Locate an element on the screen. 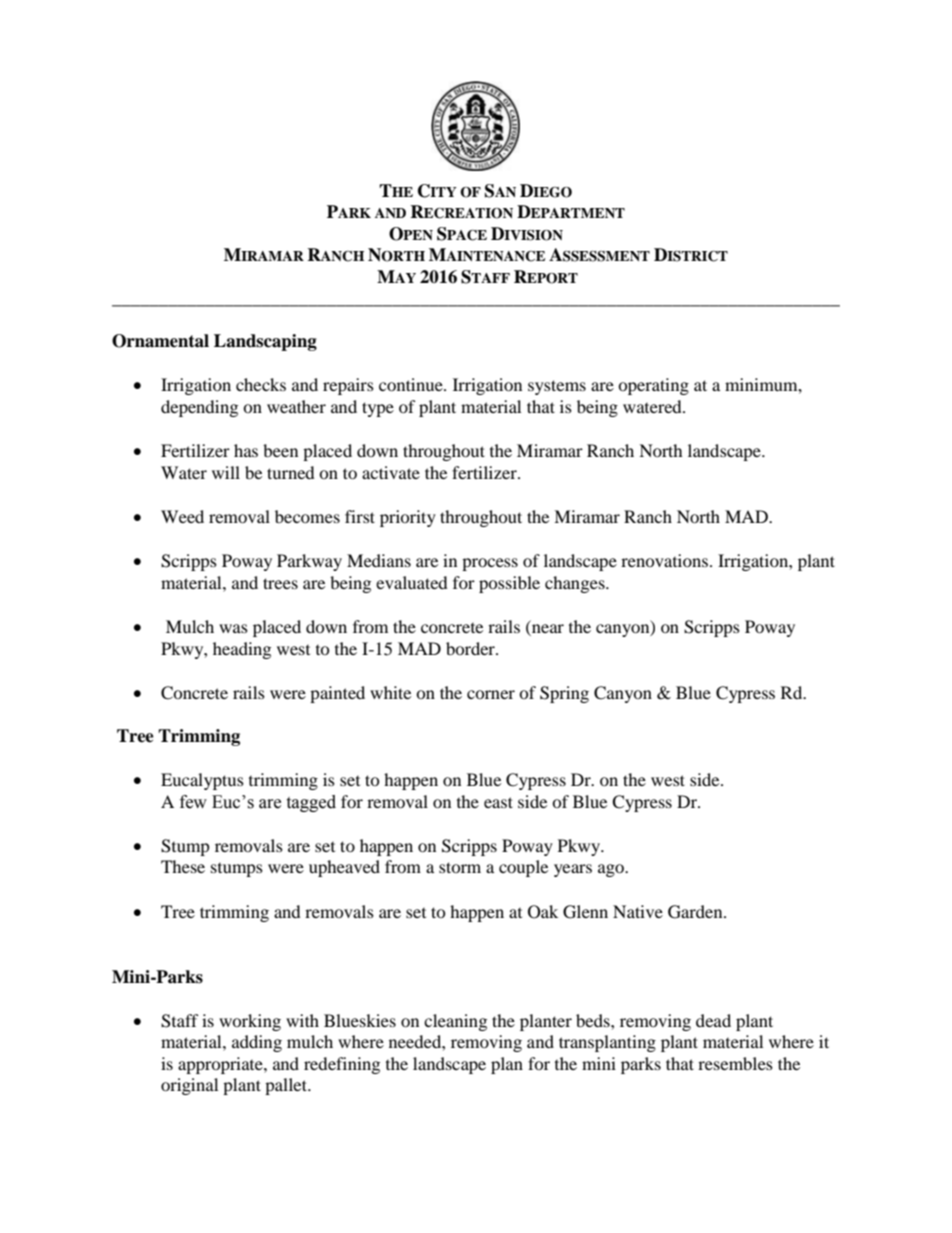 This screenshot has height=1233, width=952. continue is located at coordinates (412, 384).
